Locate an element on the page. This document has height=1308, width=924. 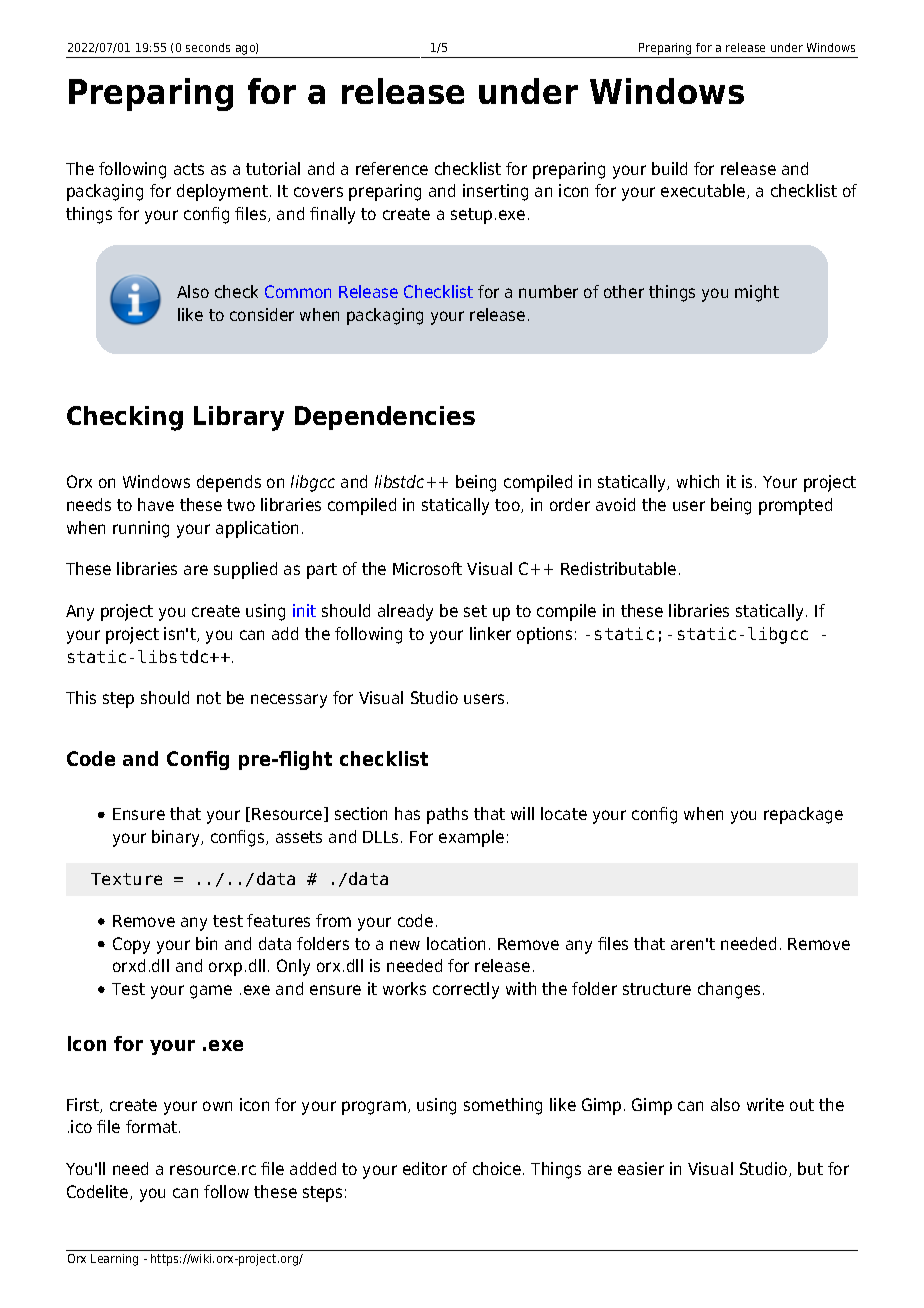
editor is located at coordinates (425, 1168).
